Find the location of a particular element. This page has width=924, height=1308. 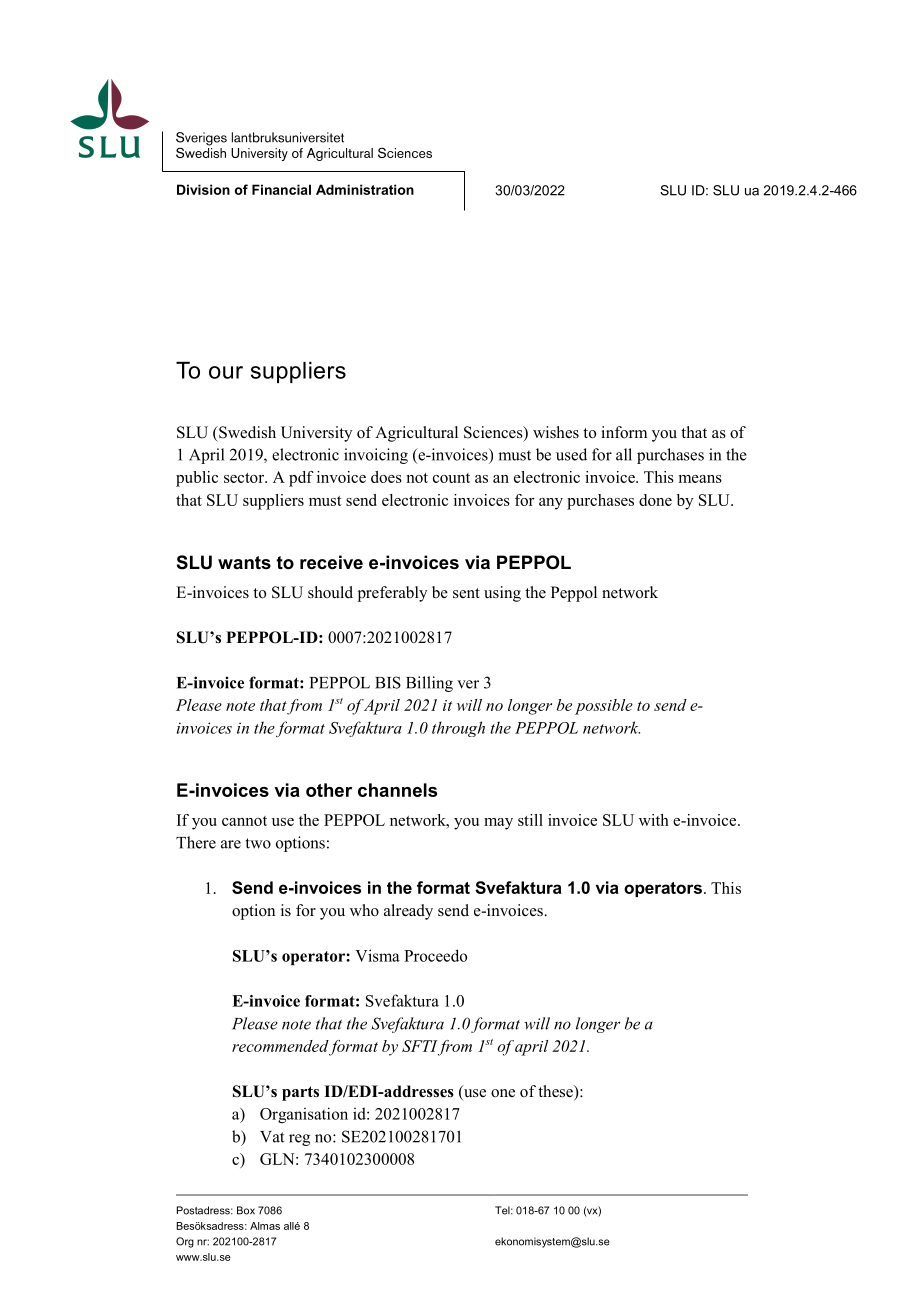

Organisation is located at coordinates (304, 1115).
